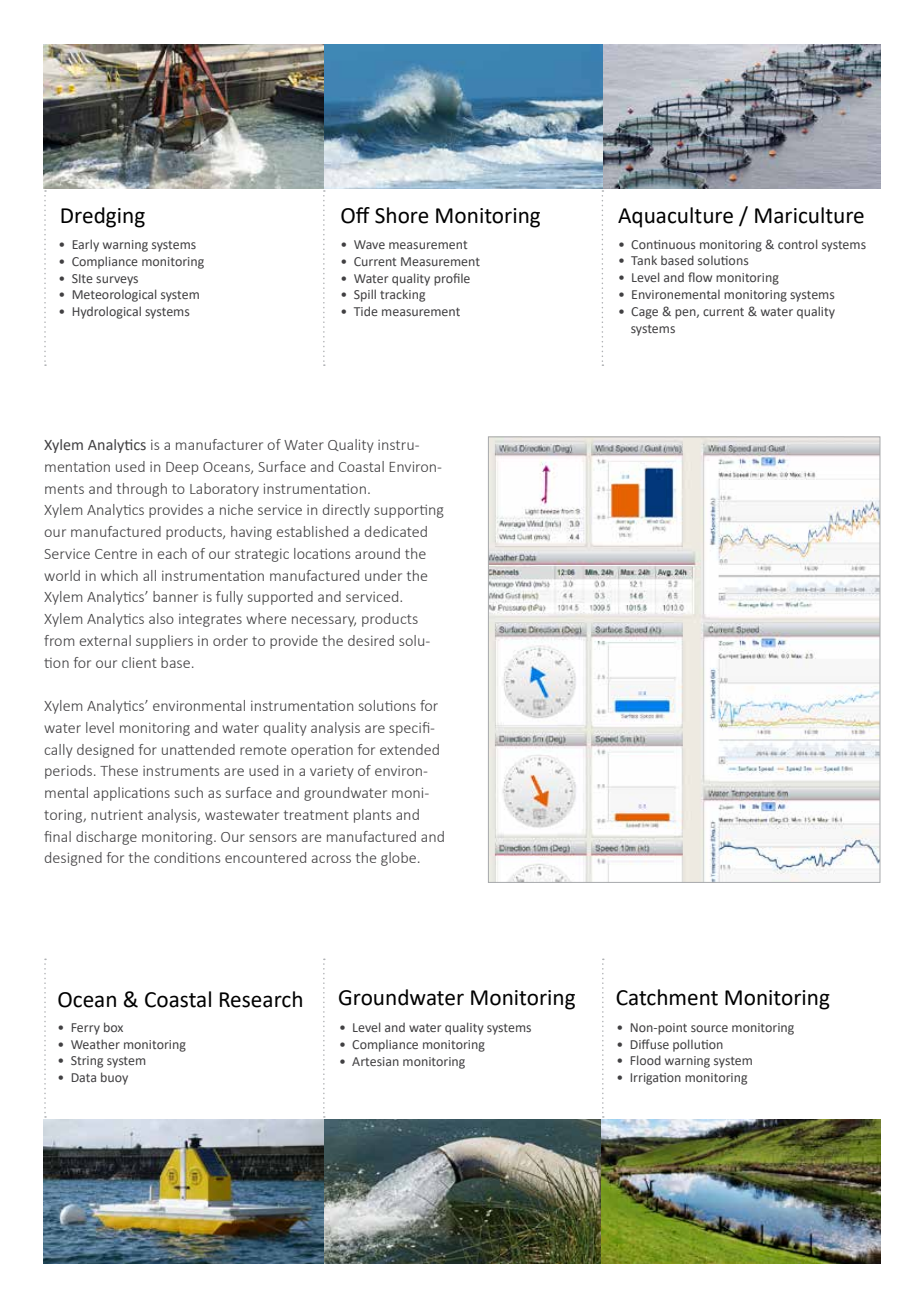 The height and width of the screenshot is (1308, 924). What do you see at coordinates (103, 217) in the screenshot?
I see `Dredging` at bounding box center [103, 217].
